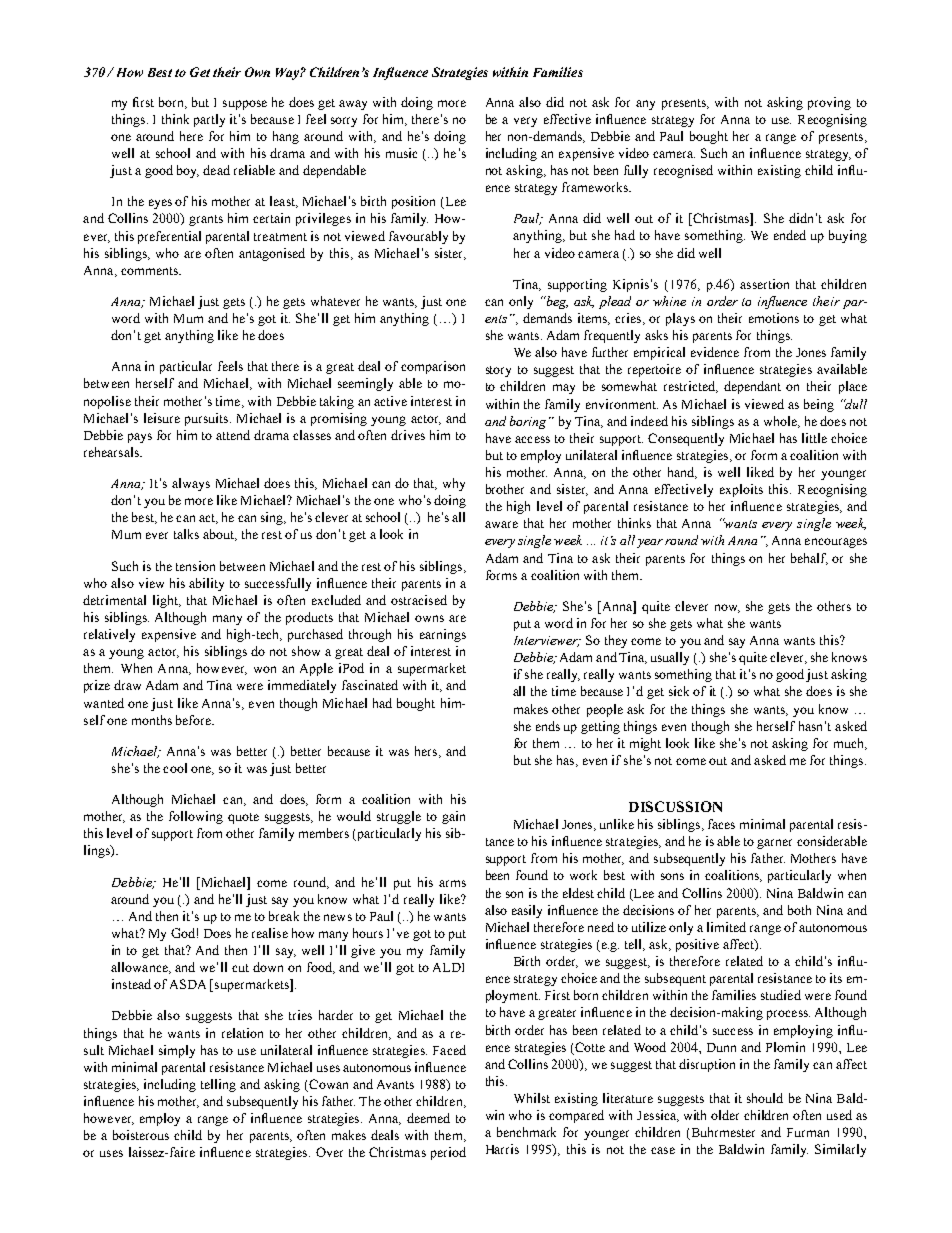  I want to click on proving, so click(829, 103).
